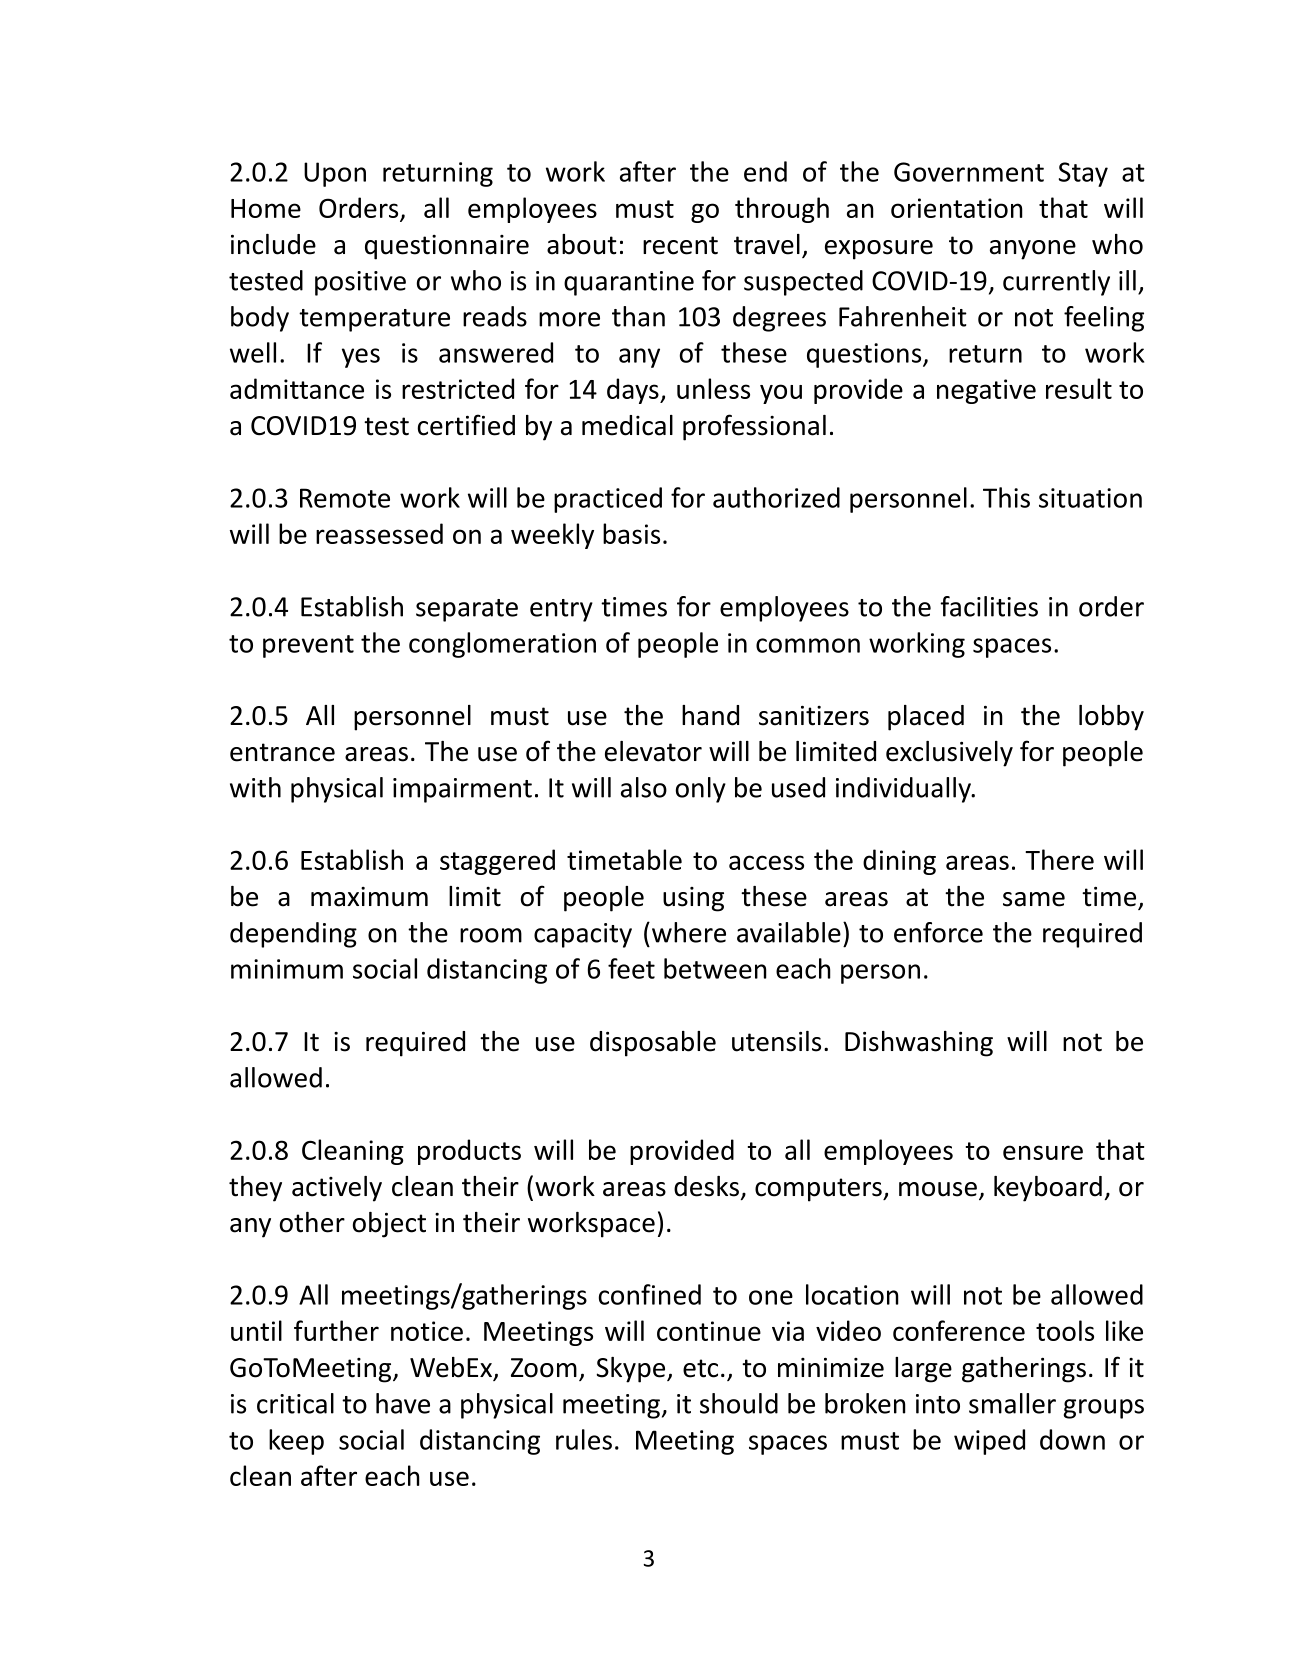 The width and height of the image is (1298, 1679). What do you see at coordinates (680, 245) in the image?
I see `recent` at bounding box center [680, 245].
